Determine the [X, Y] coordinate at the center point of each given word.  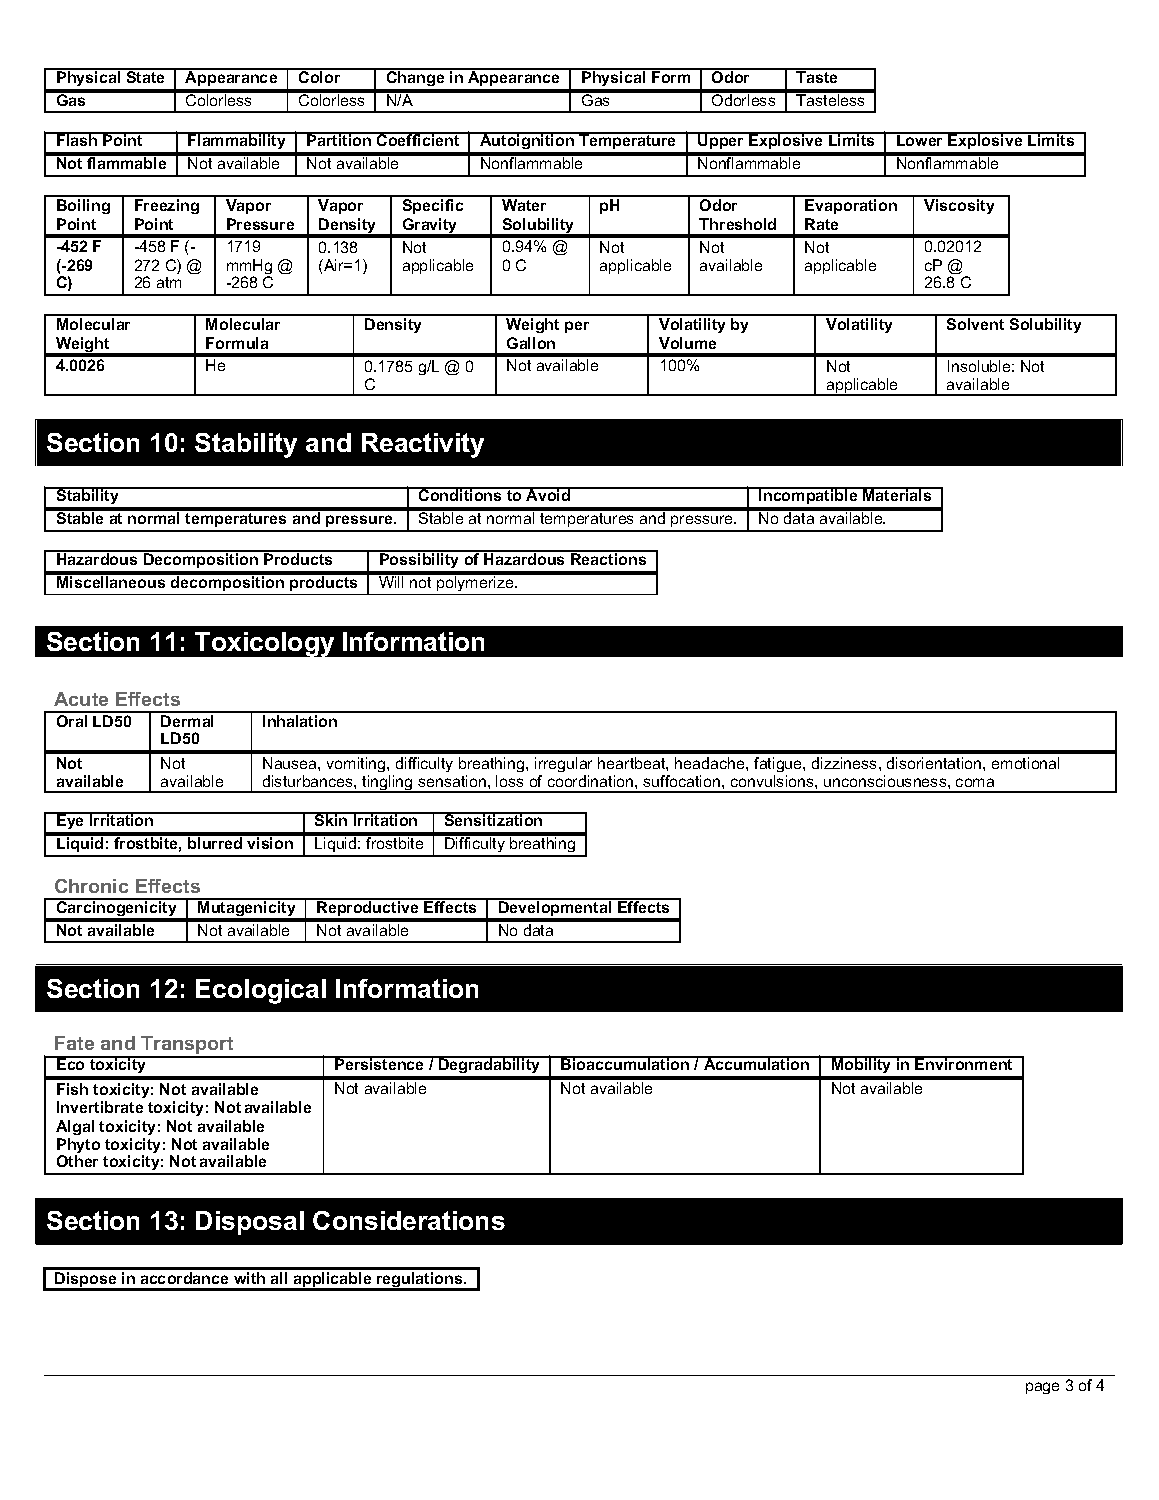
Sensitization [493, 819]
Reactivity [423, 445]
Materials [897, 494]
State [145, 76]
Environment [965, 1063]
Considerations [409, 1220]
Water [524, 205]
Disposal [250, 1223]
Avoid [548, 494]
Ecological [261, 991]
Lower [920, 139]
